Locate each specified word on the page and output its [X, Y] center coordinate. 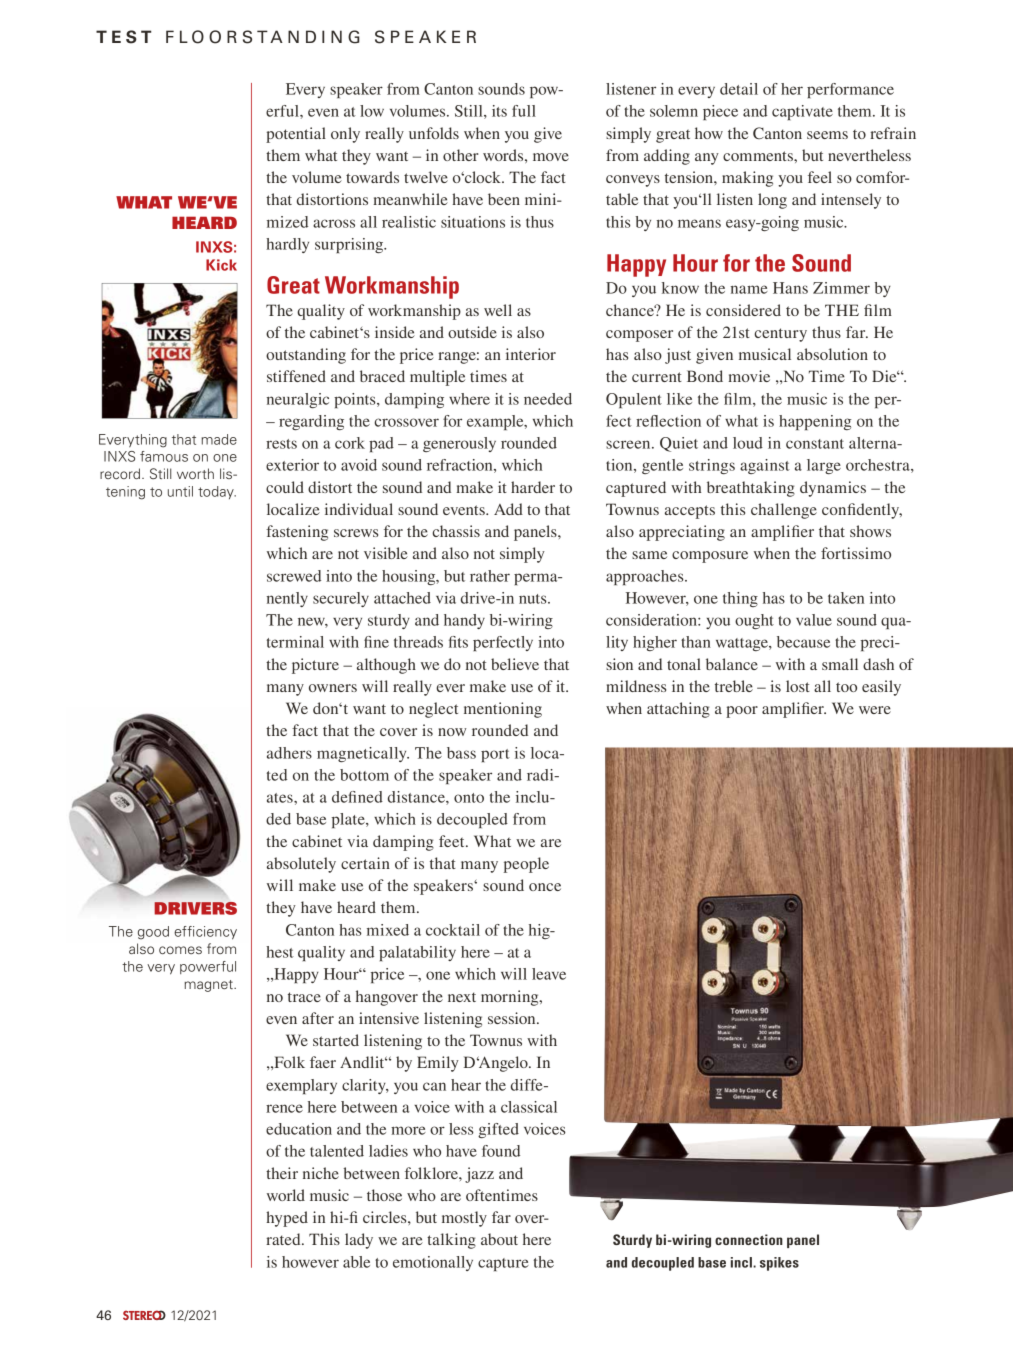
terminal [295, 642]
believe [515, 664]
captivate [802, 112]
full [524, 111]
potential [296, 135]
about [499, 1239]
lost [798, 686]
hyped [287, 1219]
